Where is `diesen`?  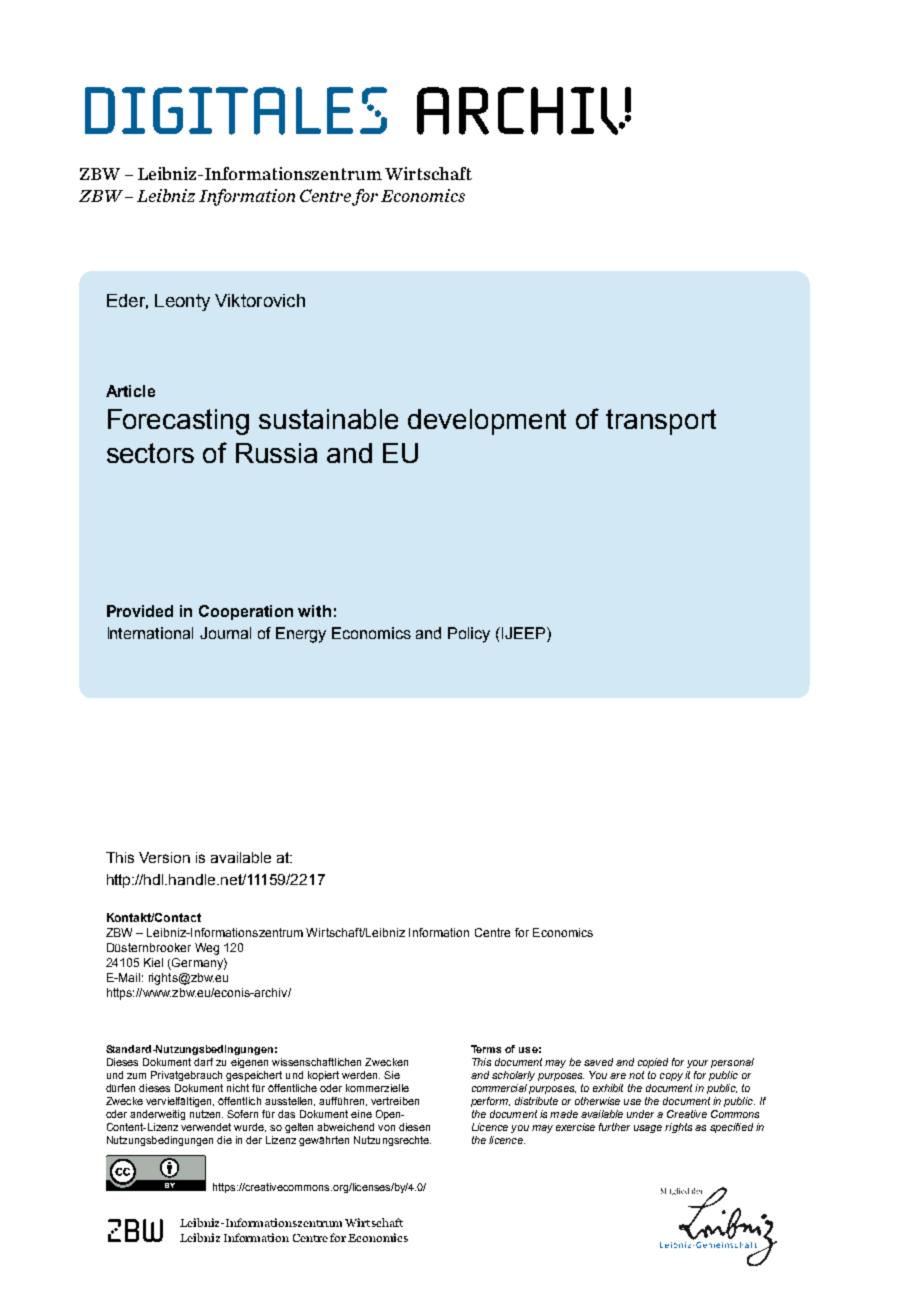
diesen is located at coordinates (414, 1127).
